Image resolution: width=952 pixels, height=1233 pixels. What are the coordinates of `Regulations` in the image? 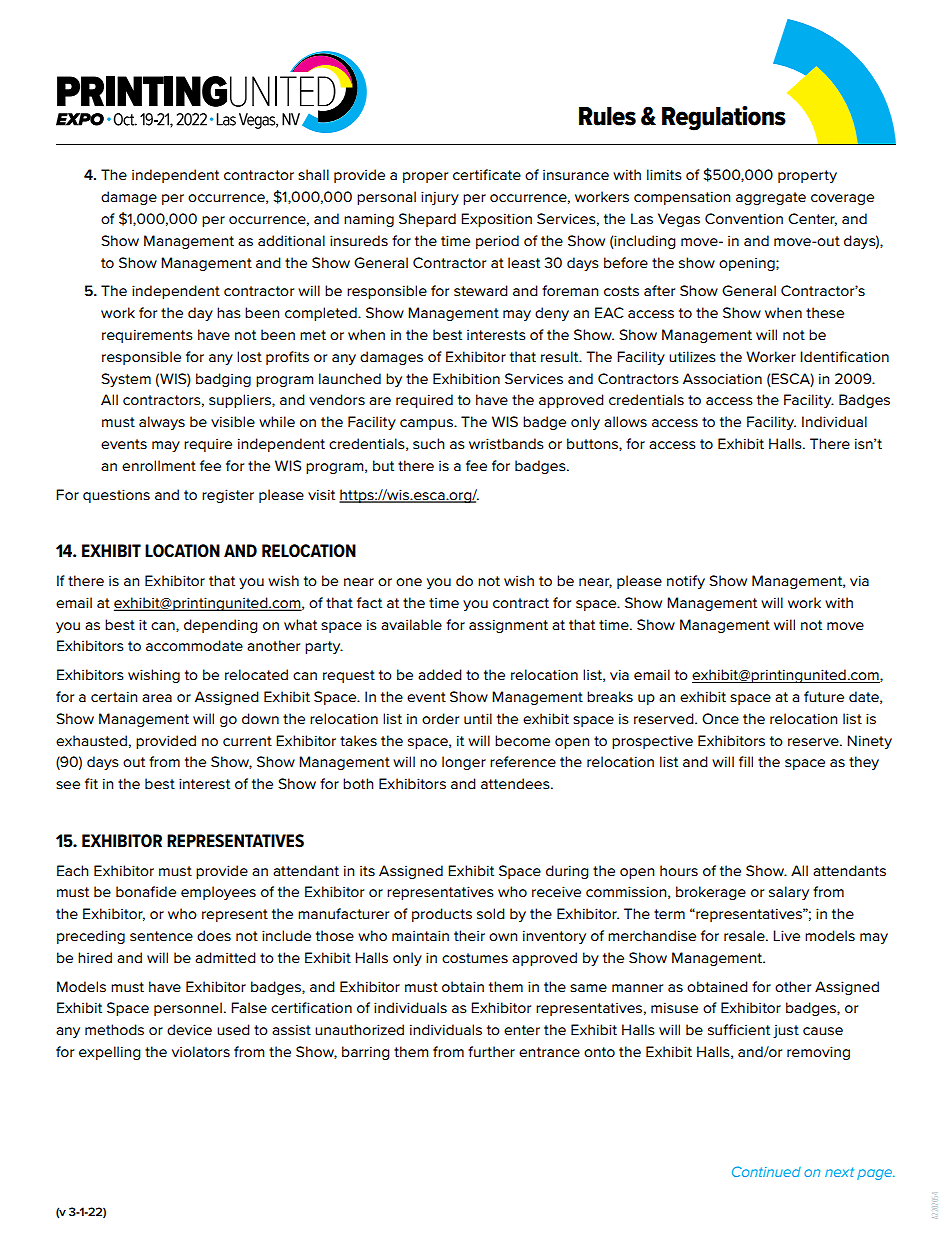 It's located at (724, 118).
